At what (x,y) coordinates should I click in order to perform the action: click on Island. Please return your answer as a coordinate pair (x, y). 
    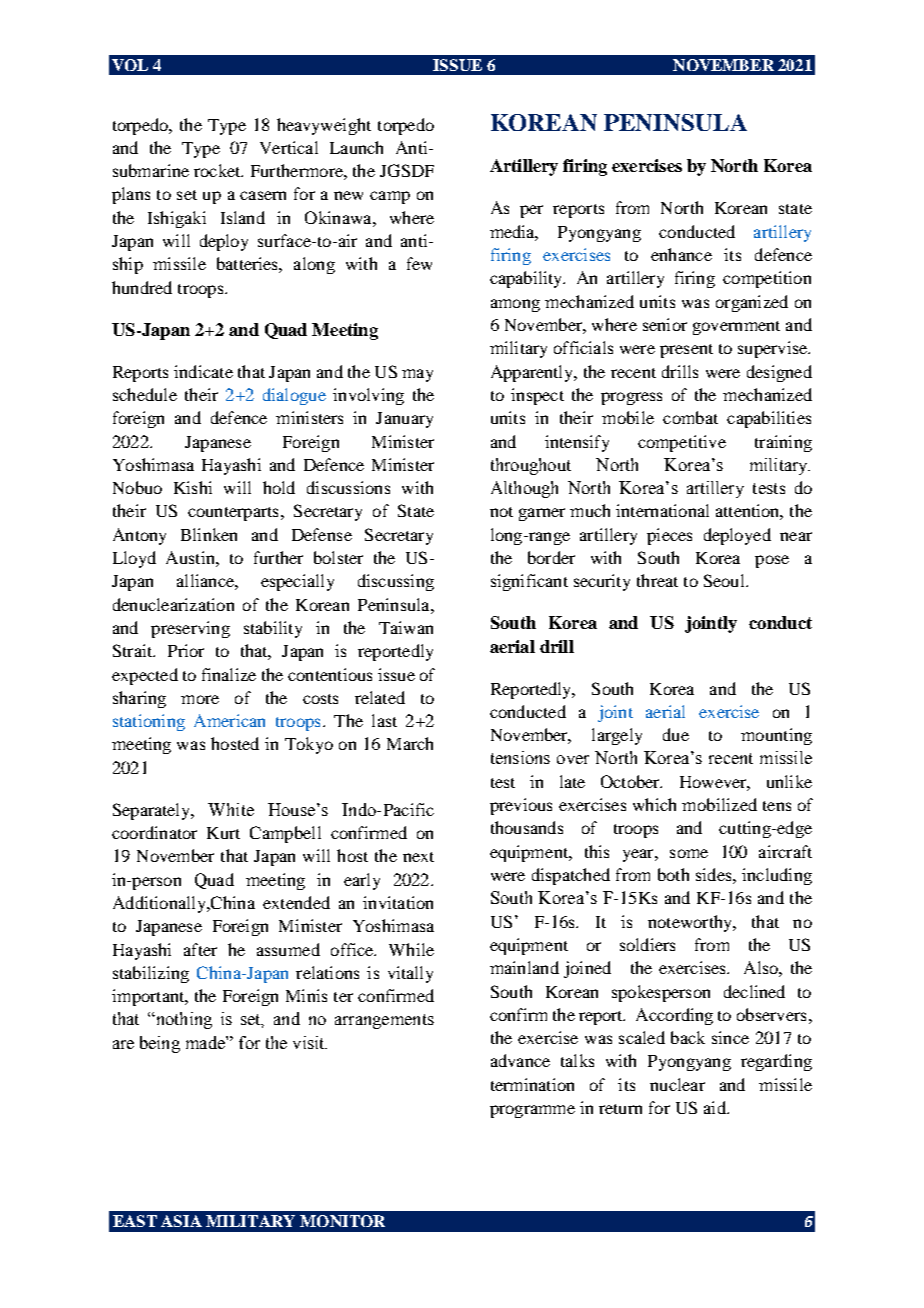
    Looking at the image, I should click on (243, 217).
